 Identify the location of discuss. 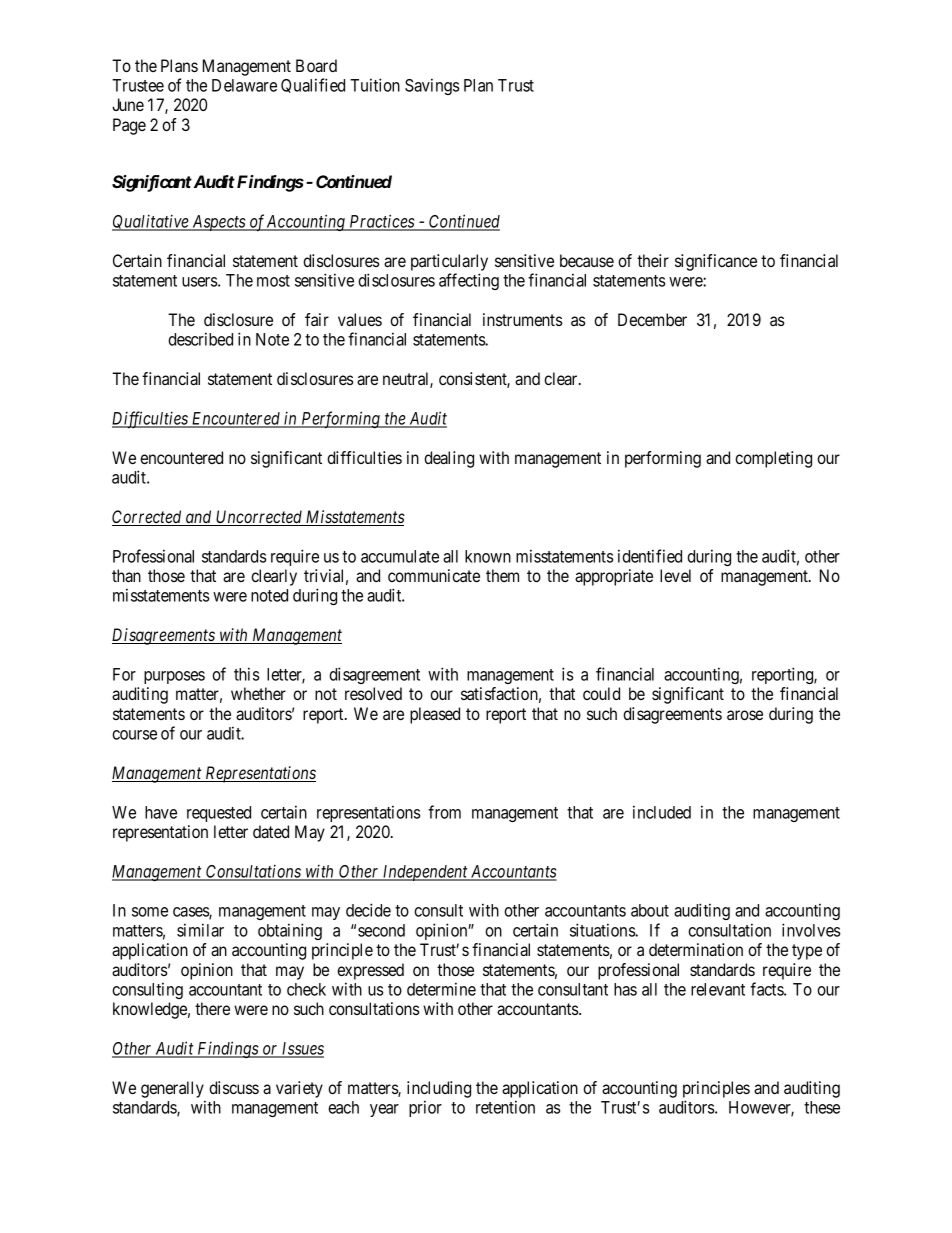
(234, 1087).
